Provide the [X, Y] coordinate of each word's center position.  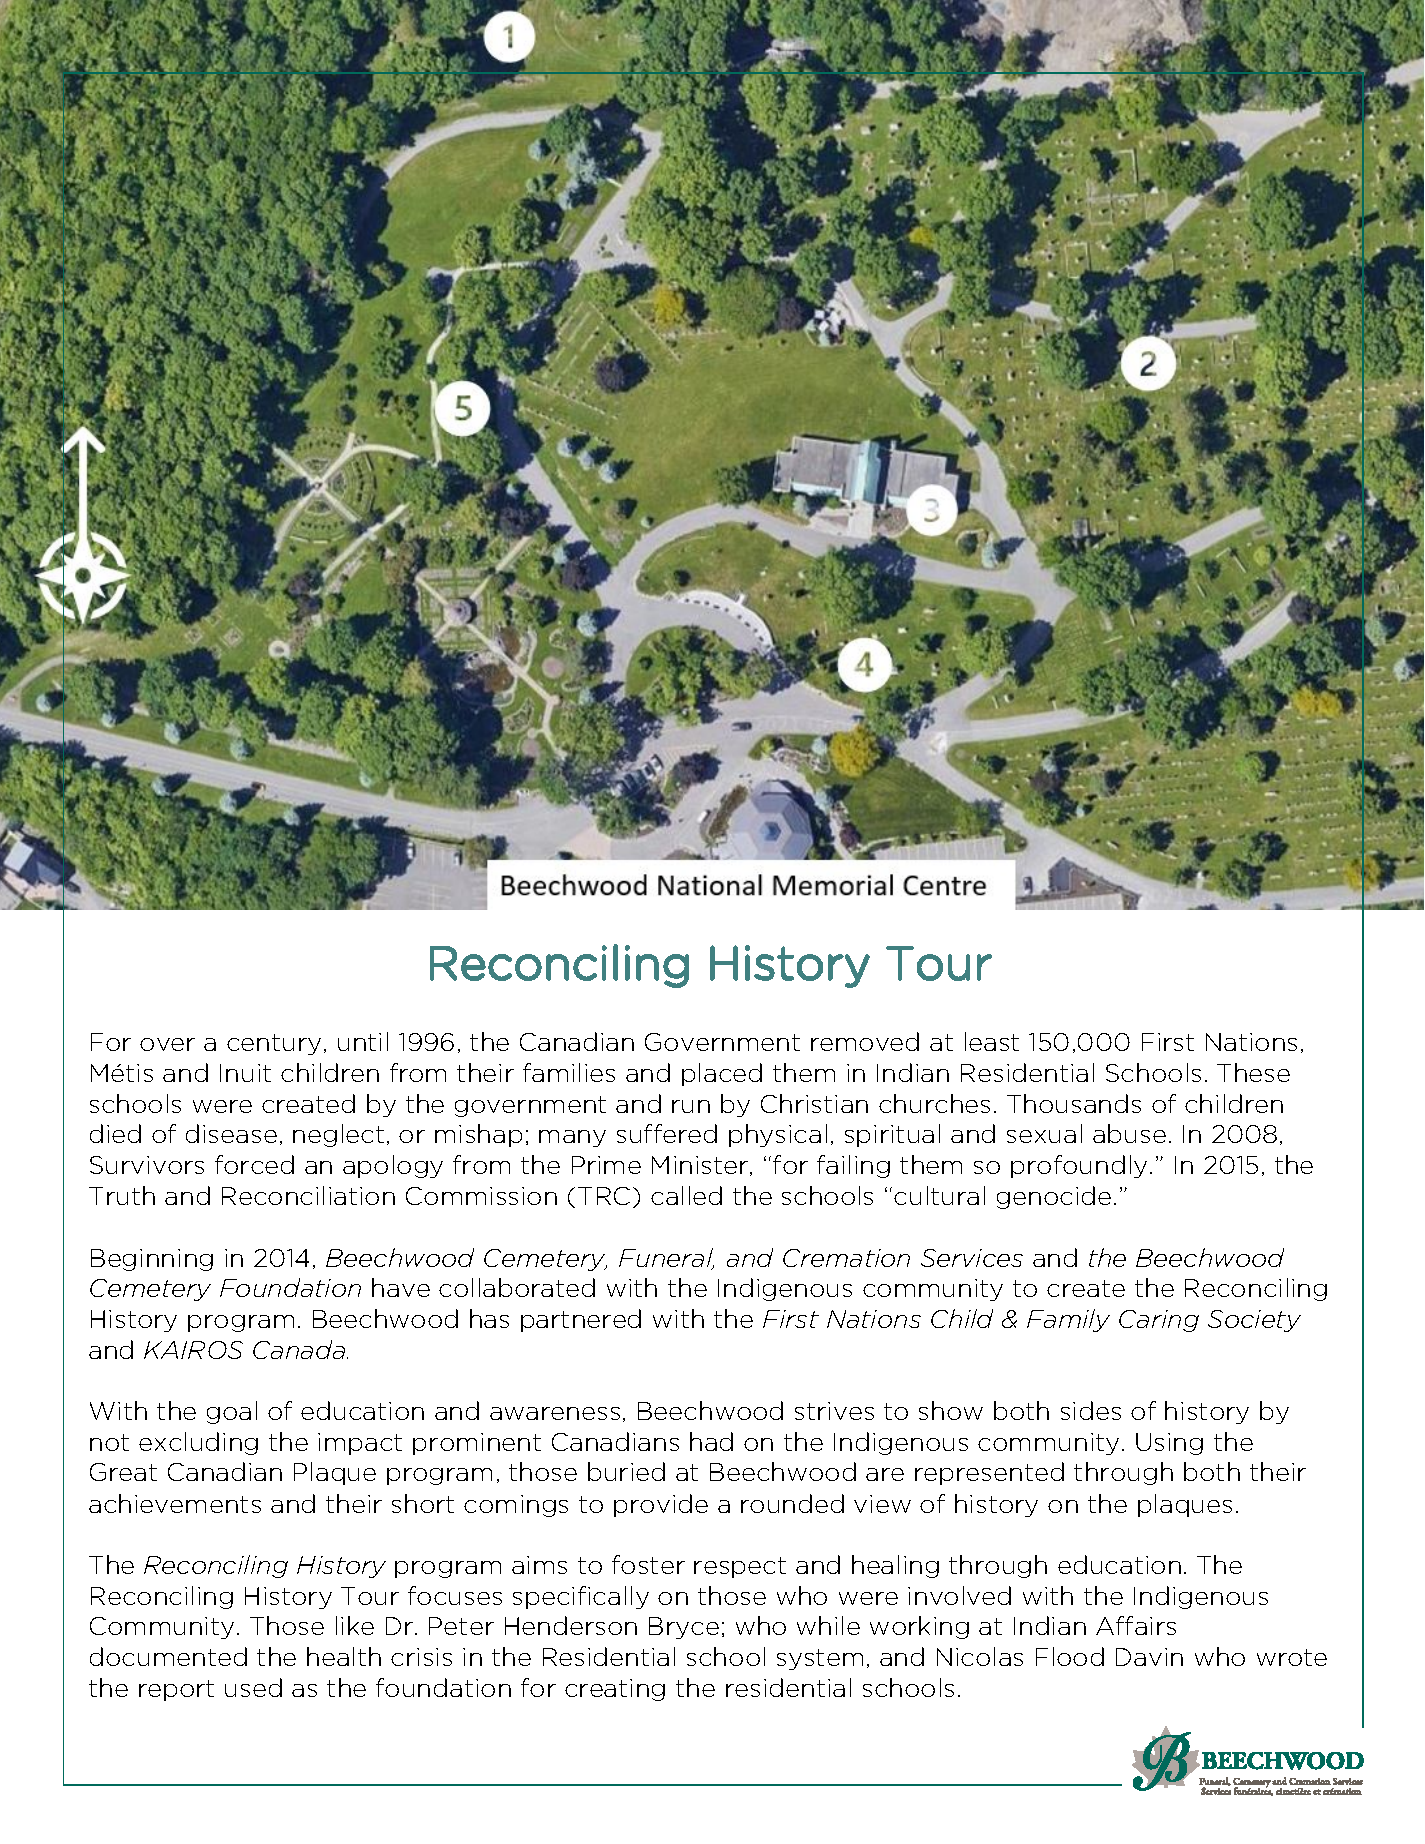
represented [989, 1473]
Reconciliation [308, 1195]
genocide [1054, 1197]
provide [661, 1505]
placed [722, 1074]
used [253, 1687]
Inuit [245, 1073]
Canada [300, 1349]
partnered [581, 1320]
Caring [1159, 1321]
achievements [175, 1503]
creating [615, 1690]
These [1253, 1072]
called [686, 1195]
